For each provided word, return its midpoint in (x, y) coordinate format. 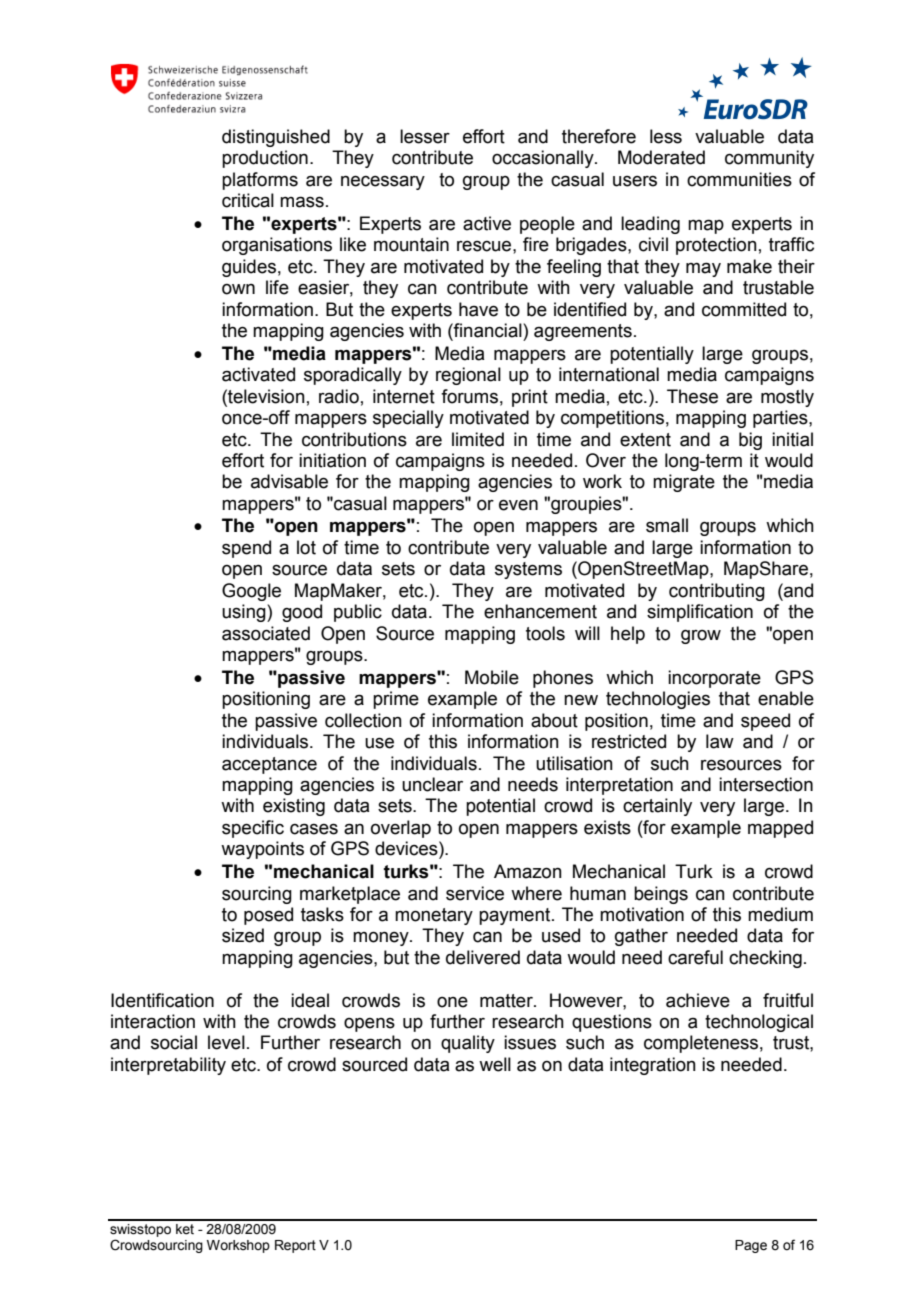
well (495, 1064)
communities (739, 179)
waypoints (262, 850)
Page (751, 1246)
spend (246, 549)
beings (661, 895)
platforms (260, 181)
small (667, 525)
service (475, 893)
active (487, 223)
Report (295, 1246)
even (518, 505)
